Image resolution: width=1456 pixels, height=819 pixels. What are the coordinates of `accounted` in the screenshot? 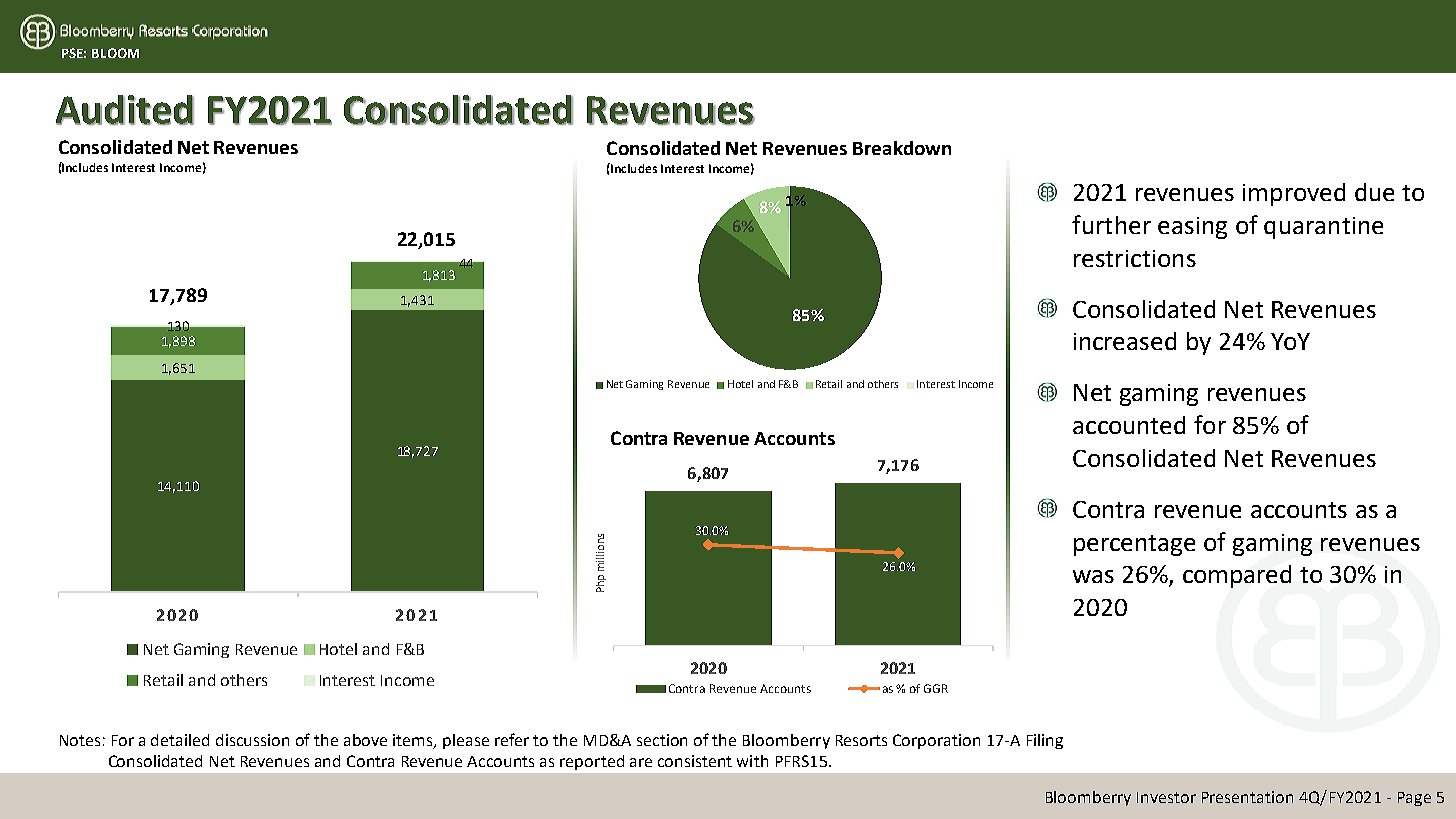 It's located at (1129, 425).
